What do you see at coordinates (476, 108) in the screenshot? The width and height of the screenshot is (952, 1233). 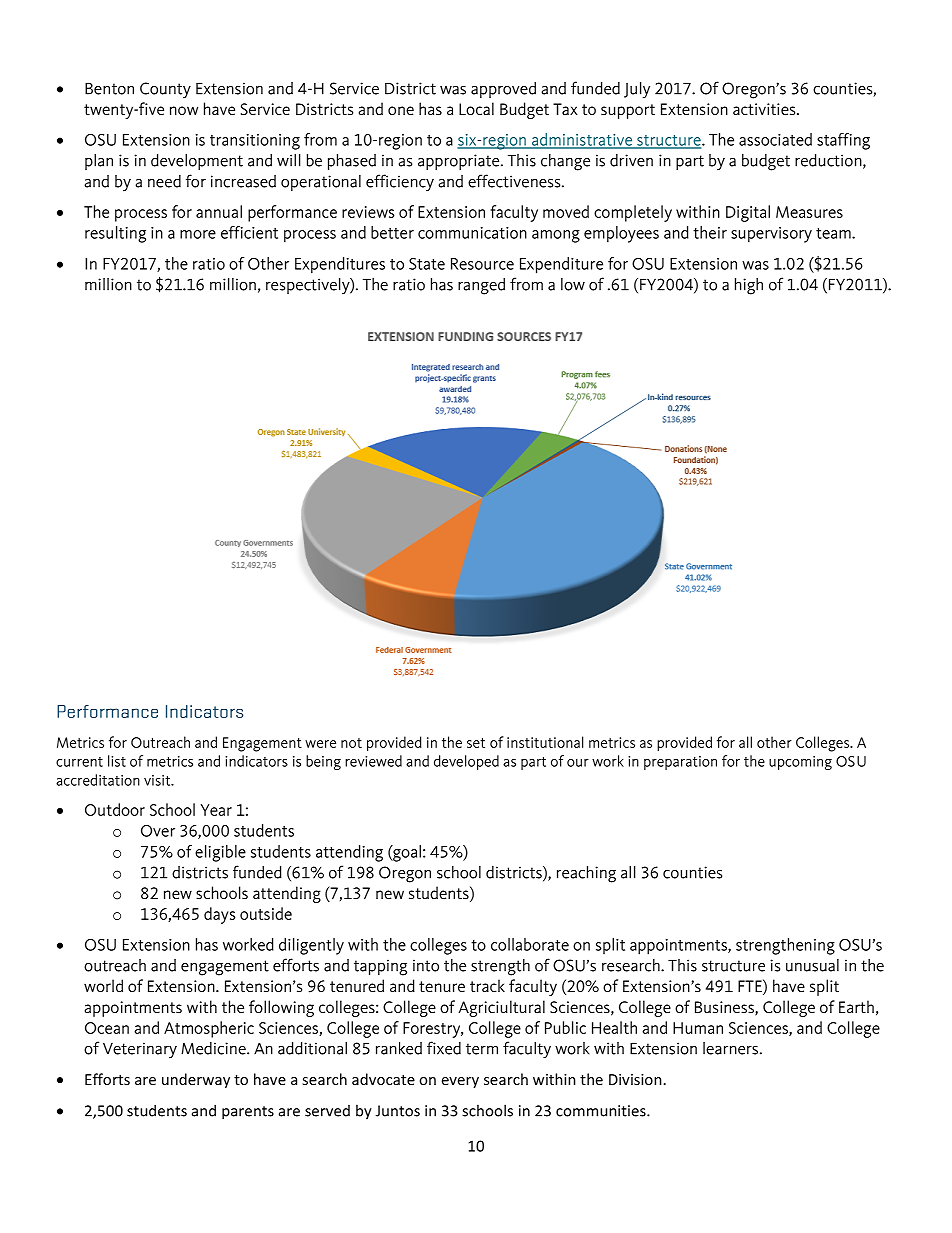 I see `Local` at bounding box center [476, 108].
